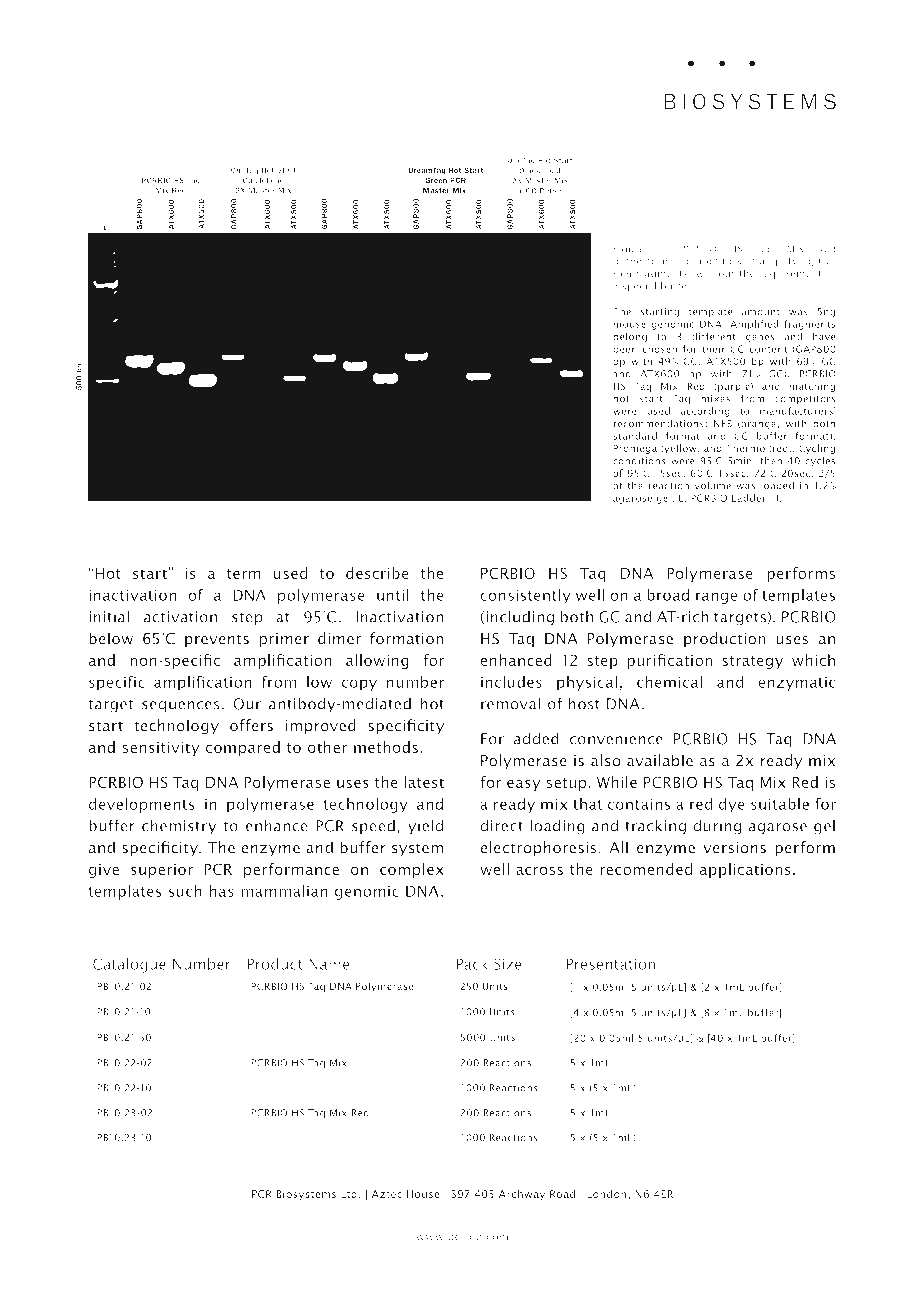  Describe the element at coordinates (181, 707) in the page. I see `sequences` at that location.
